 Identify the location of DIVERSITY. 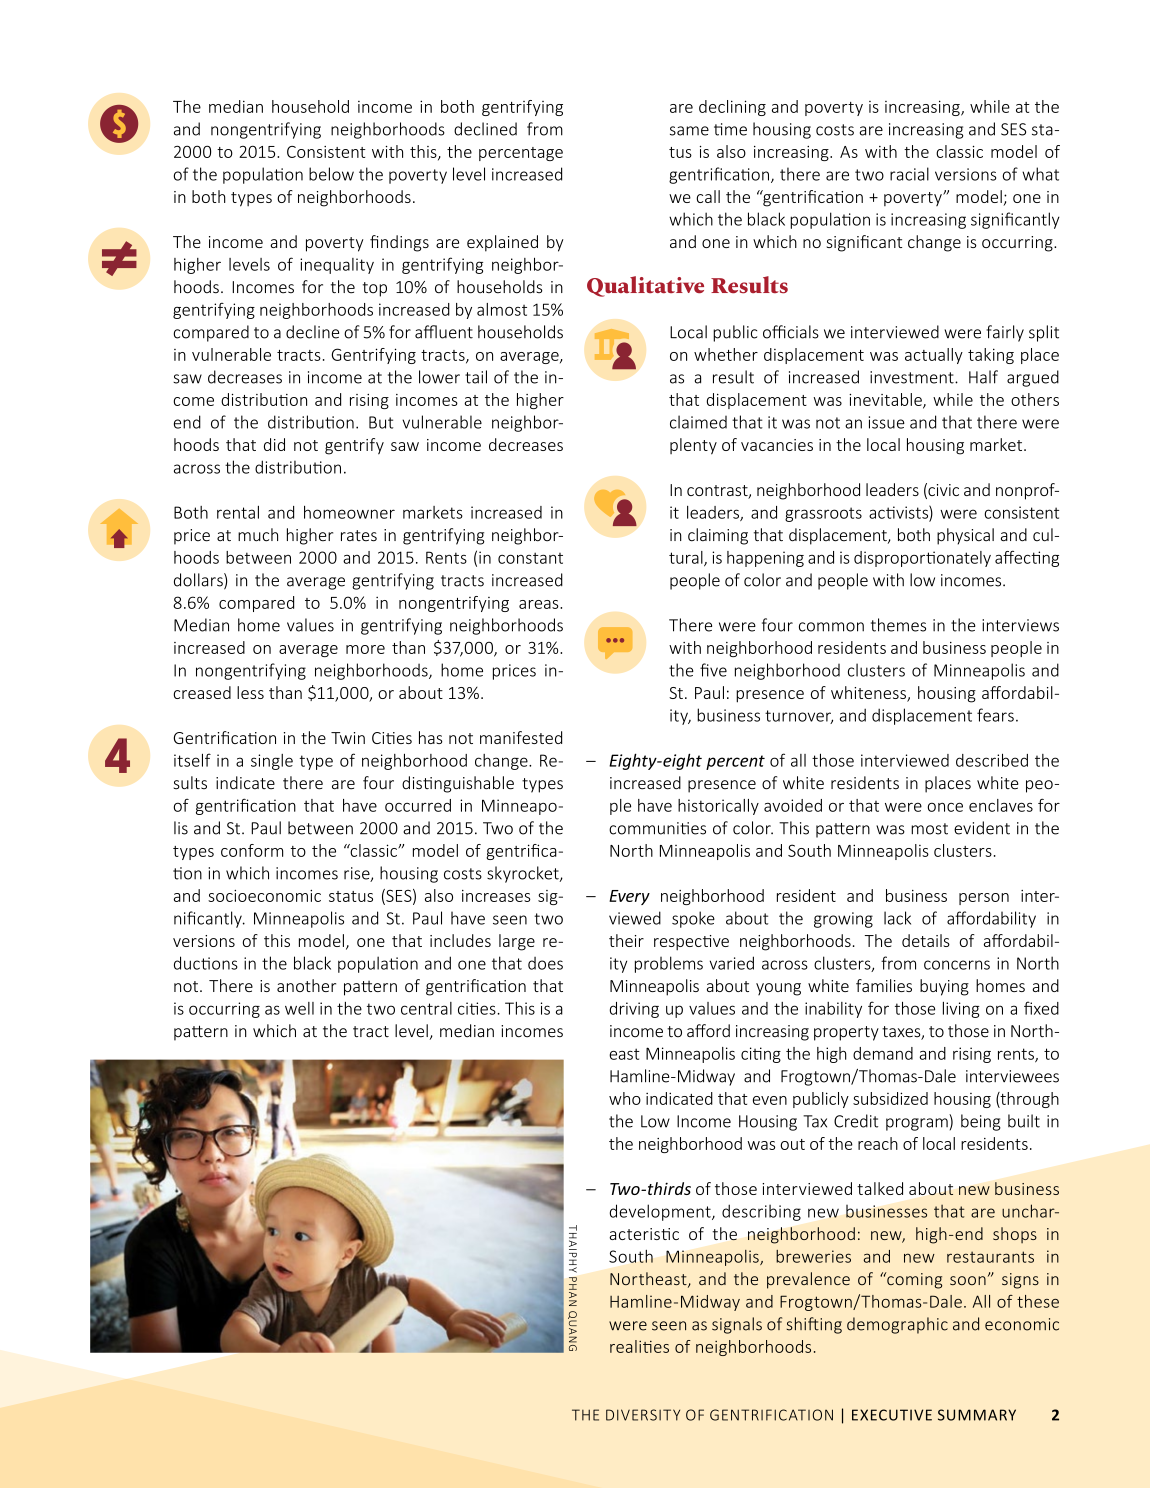
(643, 1415).
